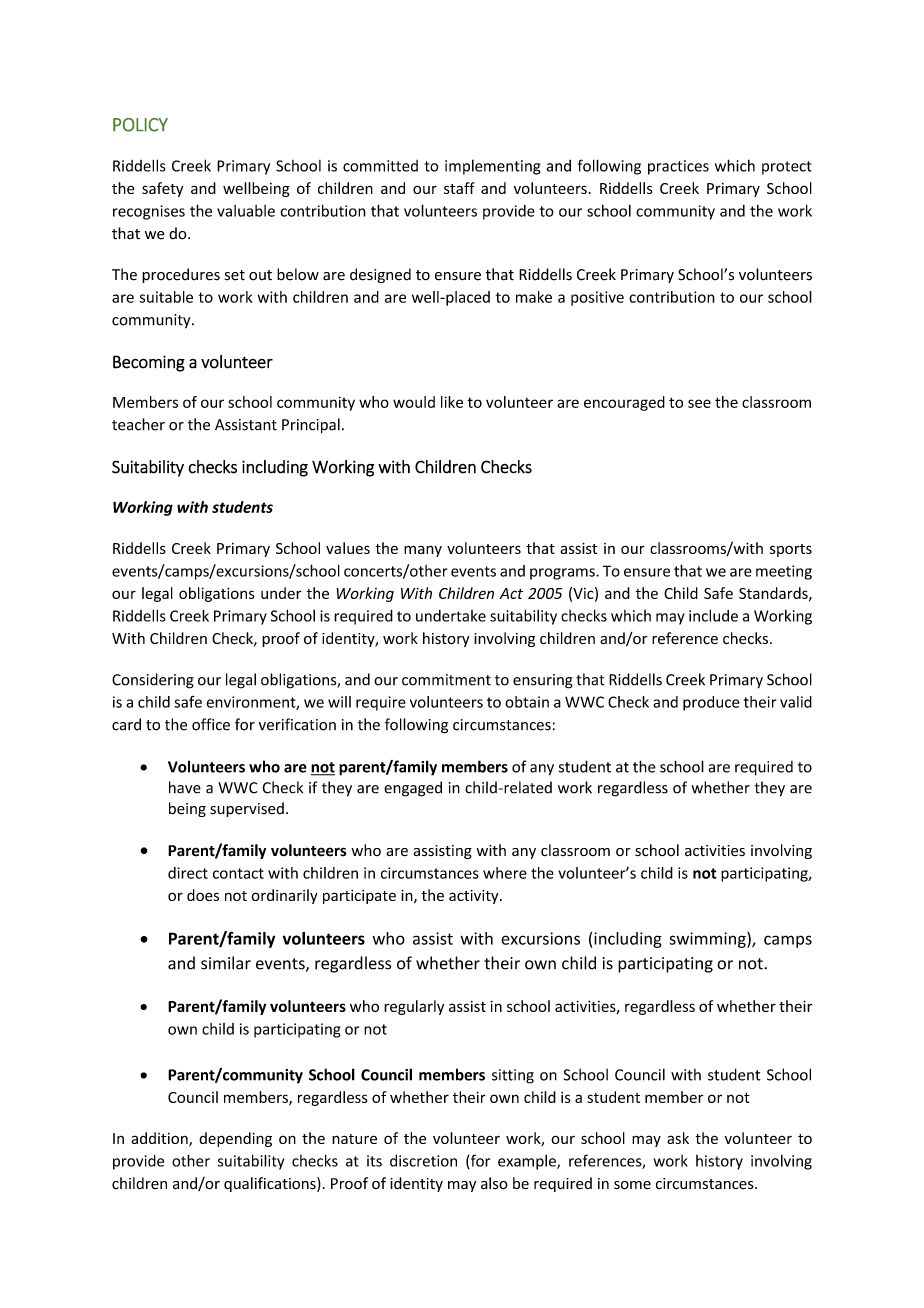 The image size is (924, 1308). What do you see at coordinates (423, 1160) in the image?
I see `discretion` at bounding box center [423, 1160].
